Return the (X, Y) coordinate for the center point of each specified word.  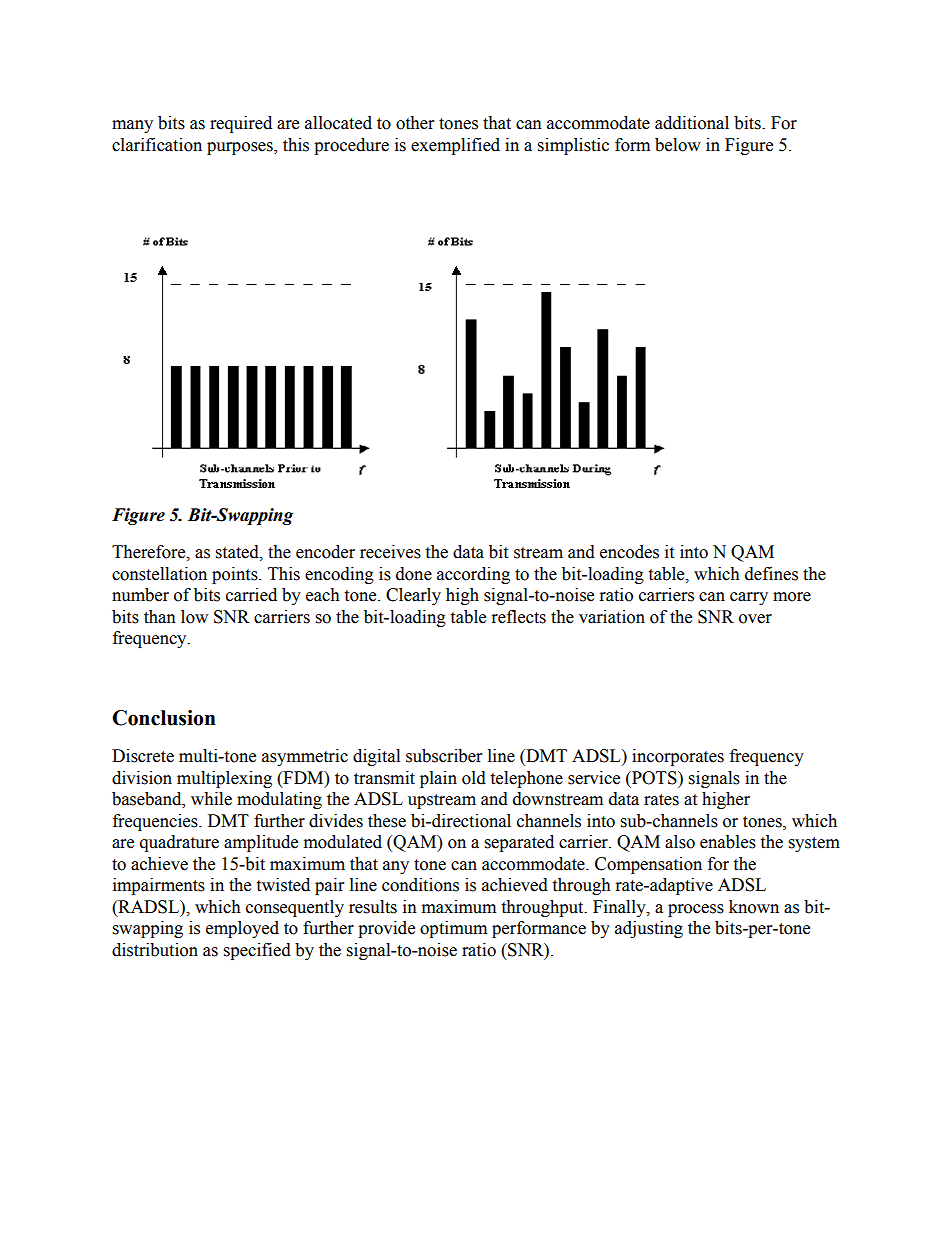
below (678, 145)
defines (771, 574)
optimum (453, 929)
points (236, 575)
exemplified (455, 146)
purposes (241, 148)
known (754, 907)
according (473, 575)
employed (242, 929)
